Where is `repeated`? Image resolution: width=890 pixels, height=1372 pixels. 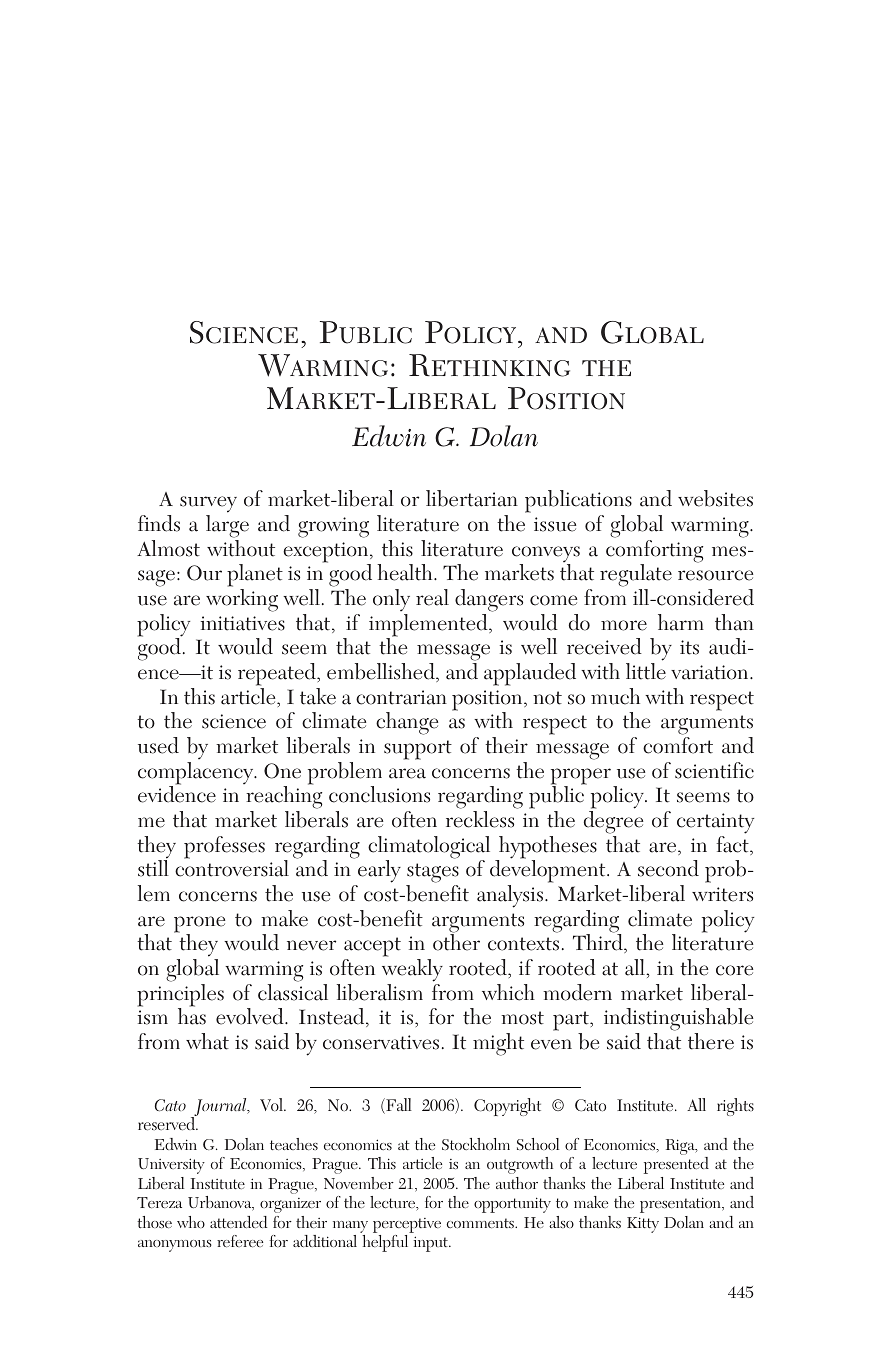 repeated is located at coordinates (278, 674).
